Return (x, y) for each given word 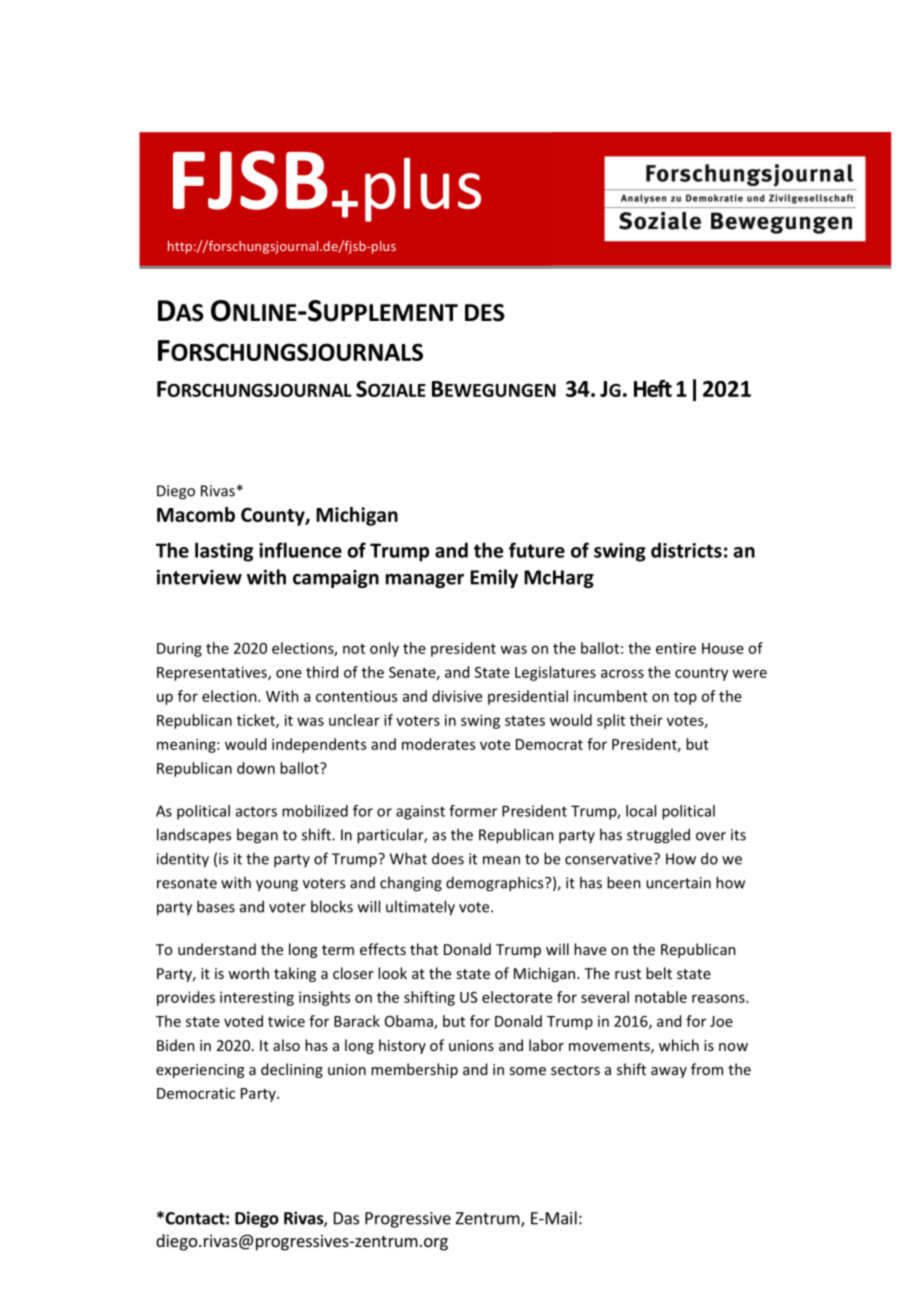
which (679, 1045)
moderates (438, 744)
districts (686, 550)
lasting (224, 552)
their (646, 720)
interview (199, 577)
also (286, 1045)
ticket (257, 721)
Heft (653, 388)
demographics (496, 884)
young (277, 886)
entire (676, 648)
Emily (494, 578)
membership (414, 1070)
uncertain (678, 883)
